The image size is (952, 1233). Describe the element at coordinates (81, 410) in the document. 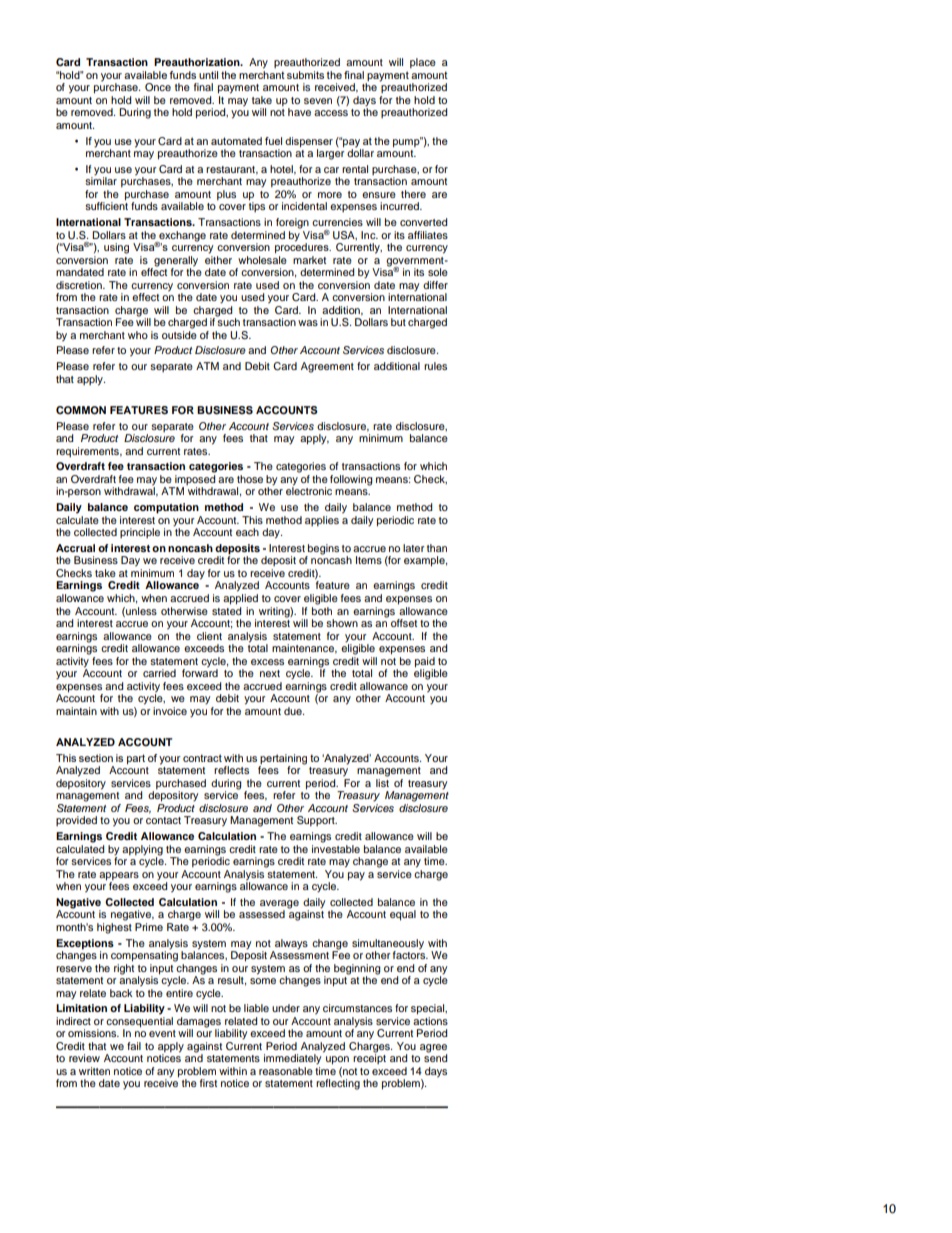

I see `COMMON` at that location.
